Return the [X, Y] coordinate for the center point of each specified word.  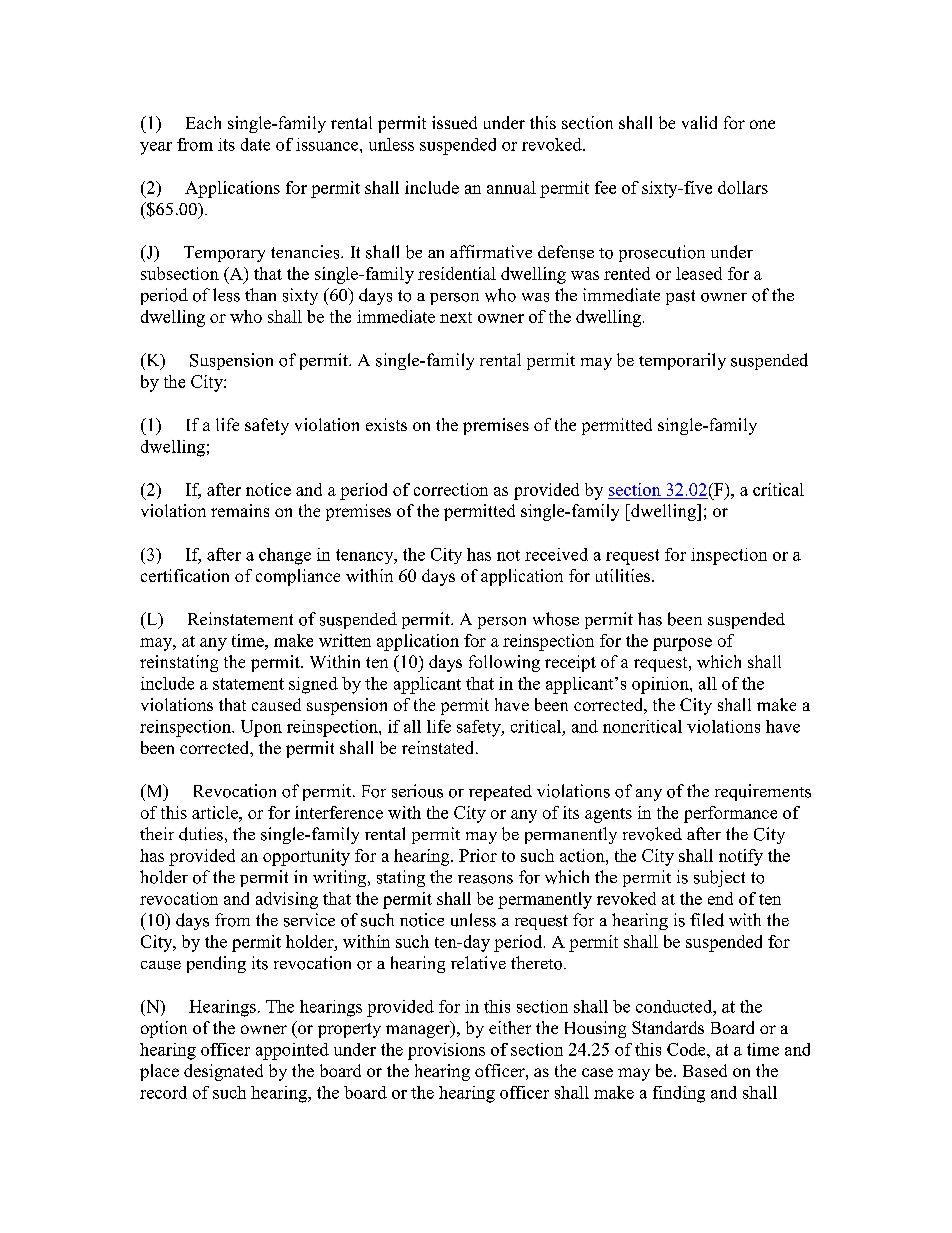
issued [454, 122]
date [255, 144]
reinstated [439, 747]
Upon [261, 728]
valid [699, 122]
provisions [446, 1051]
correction [451, 489]
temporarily [682, 361]
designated [223, 1072]
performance [730, 814]
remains [240, 510]
